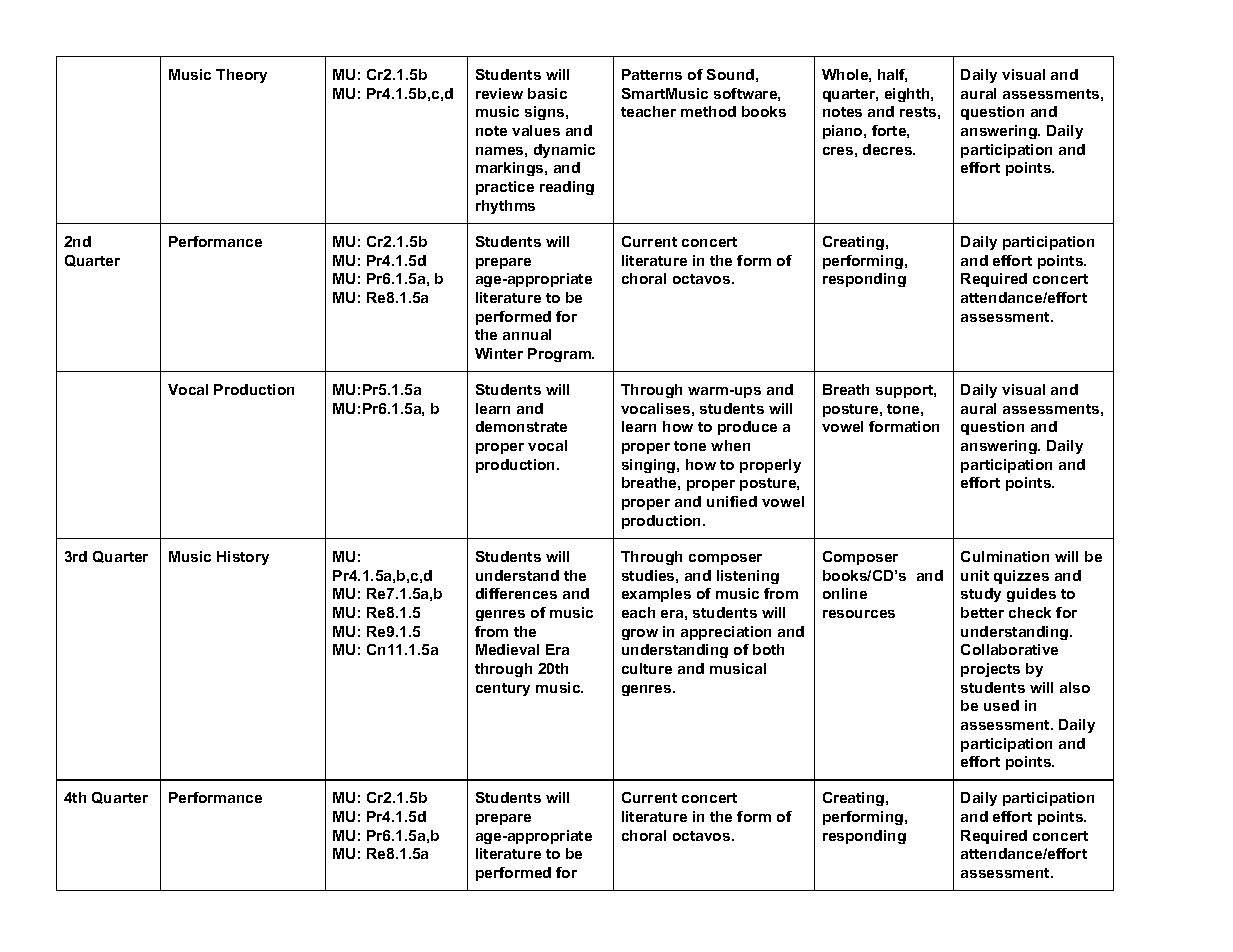  I want to click on Program, so click(560, 355).
